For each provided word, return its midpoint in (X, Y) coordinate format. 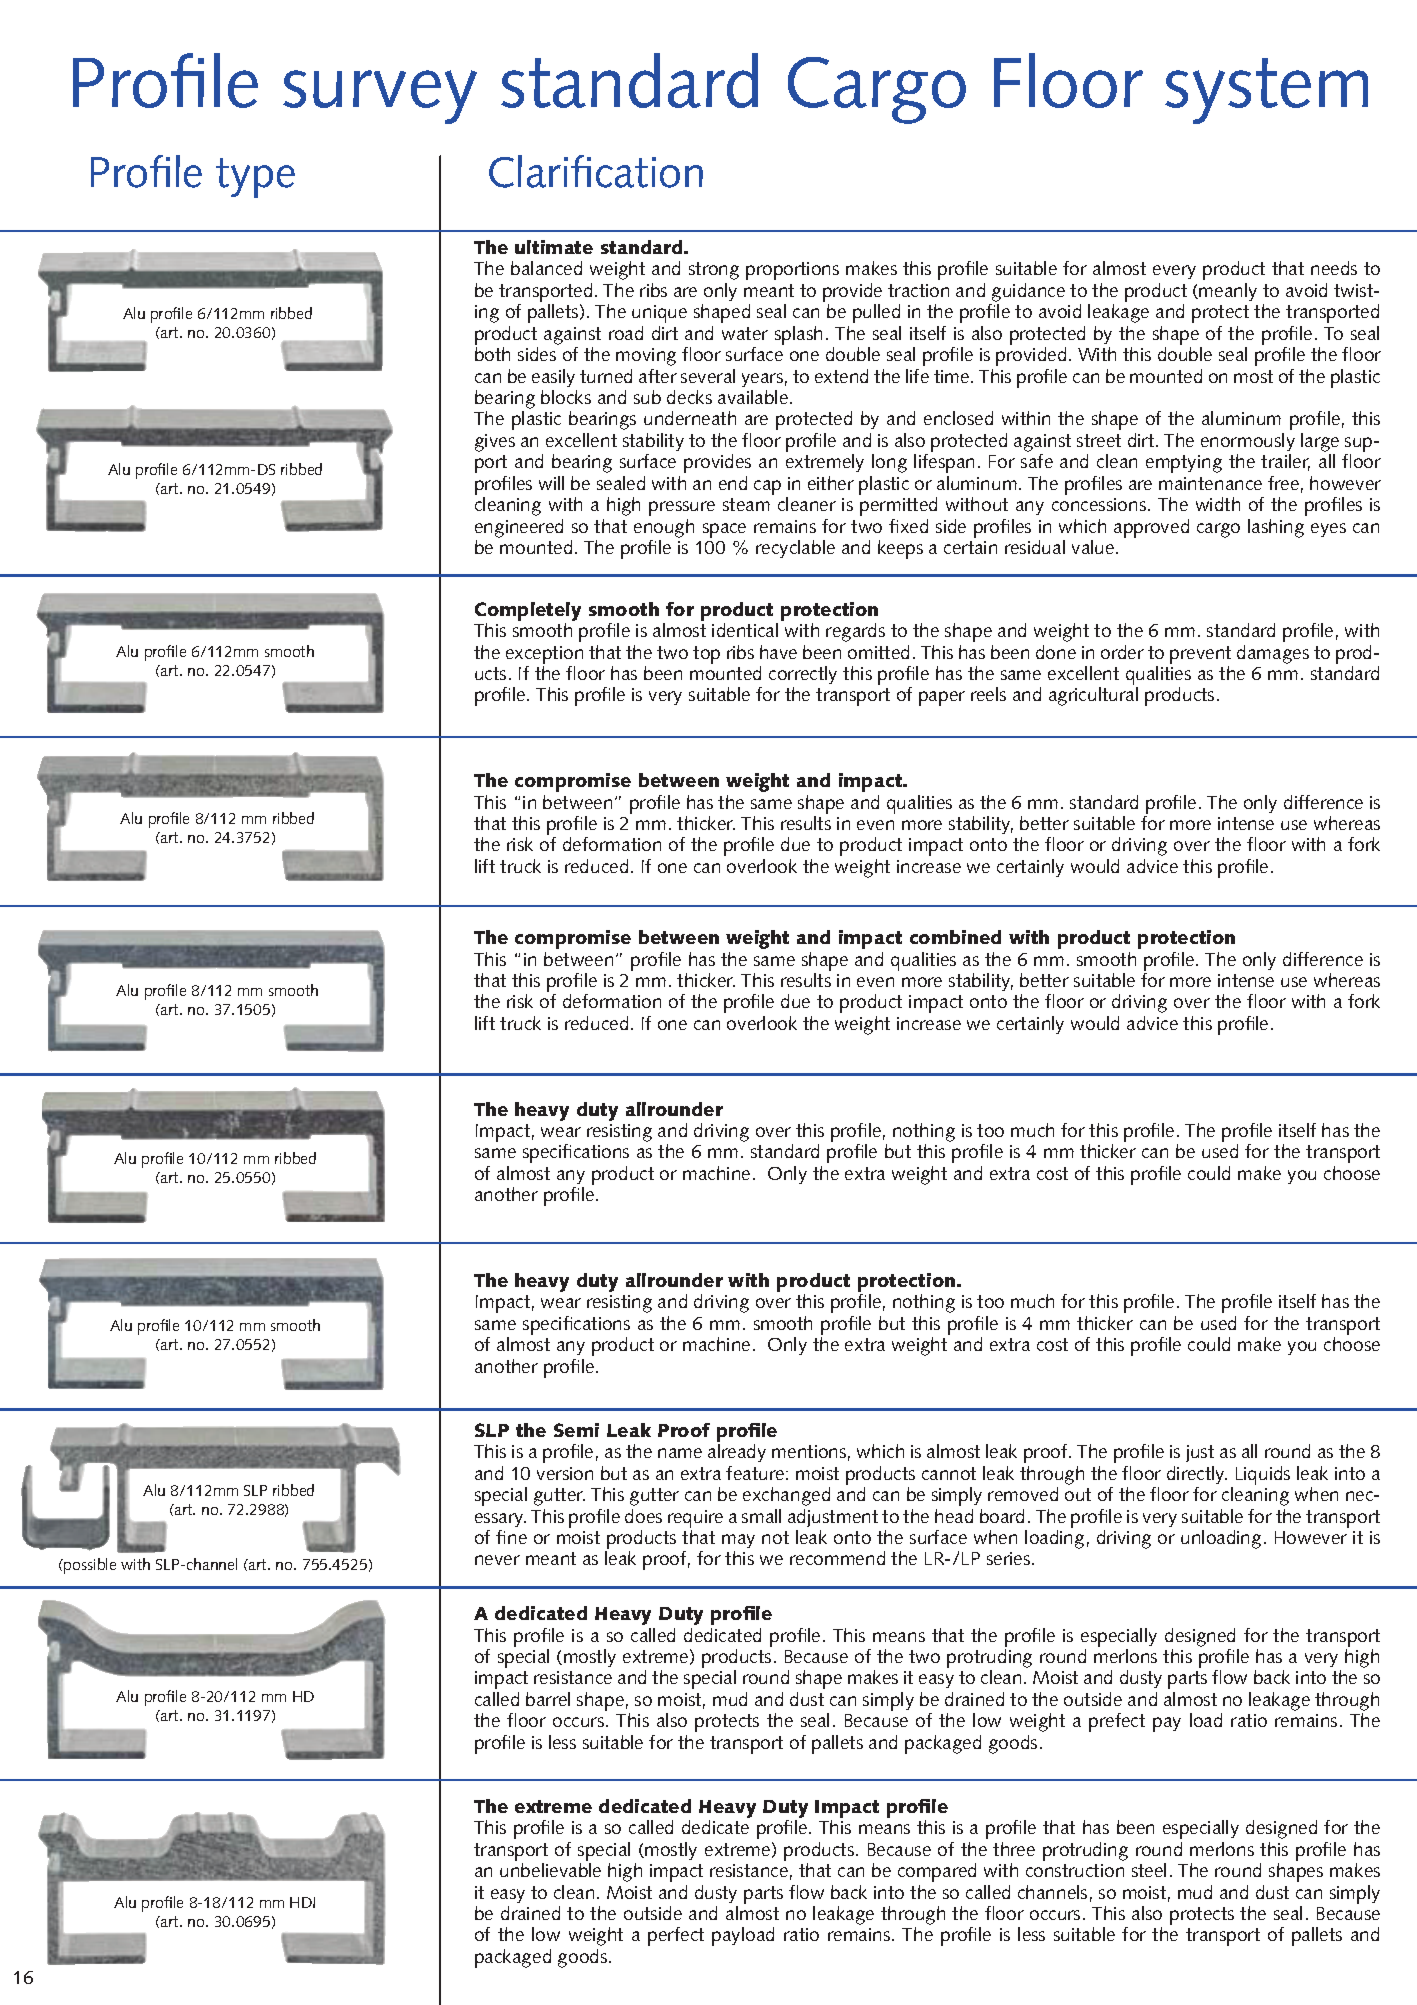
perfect (676, 1936)
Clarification (596, 171)
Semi (576, 1430)
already (737, 1453)
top (706, 655)
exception (544, 655)
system (1266, 91)
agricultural (1093, 696)
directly (1197, 1475)
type (255, 178)
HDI (302, 1902)
